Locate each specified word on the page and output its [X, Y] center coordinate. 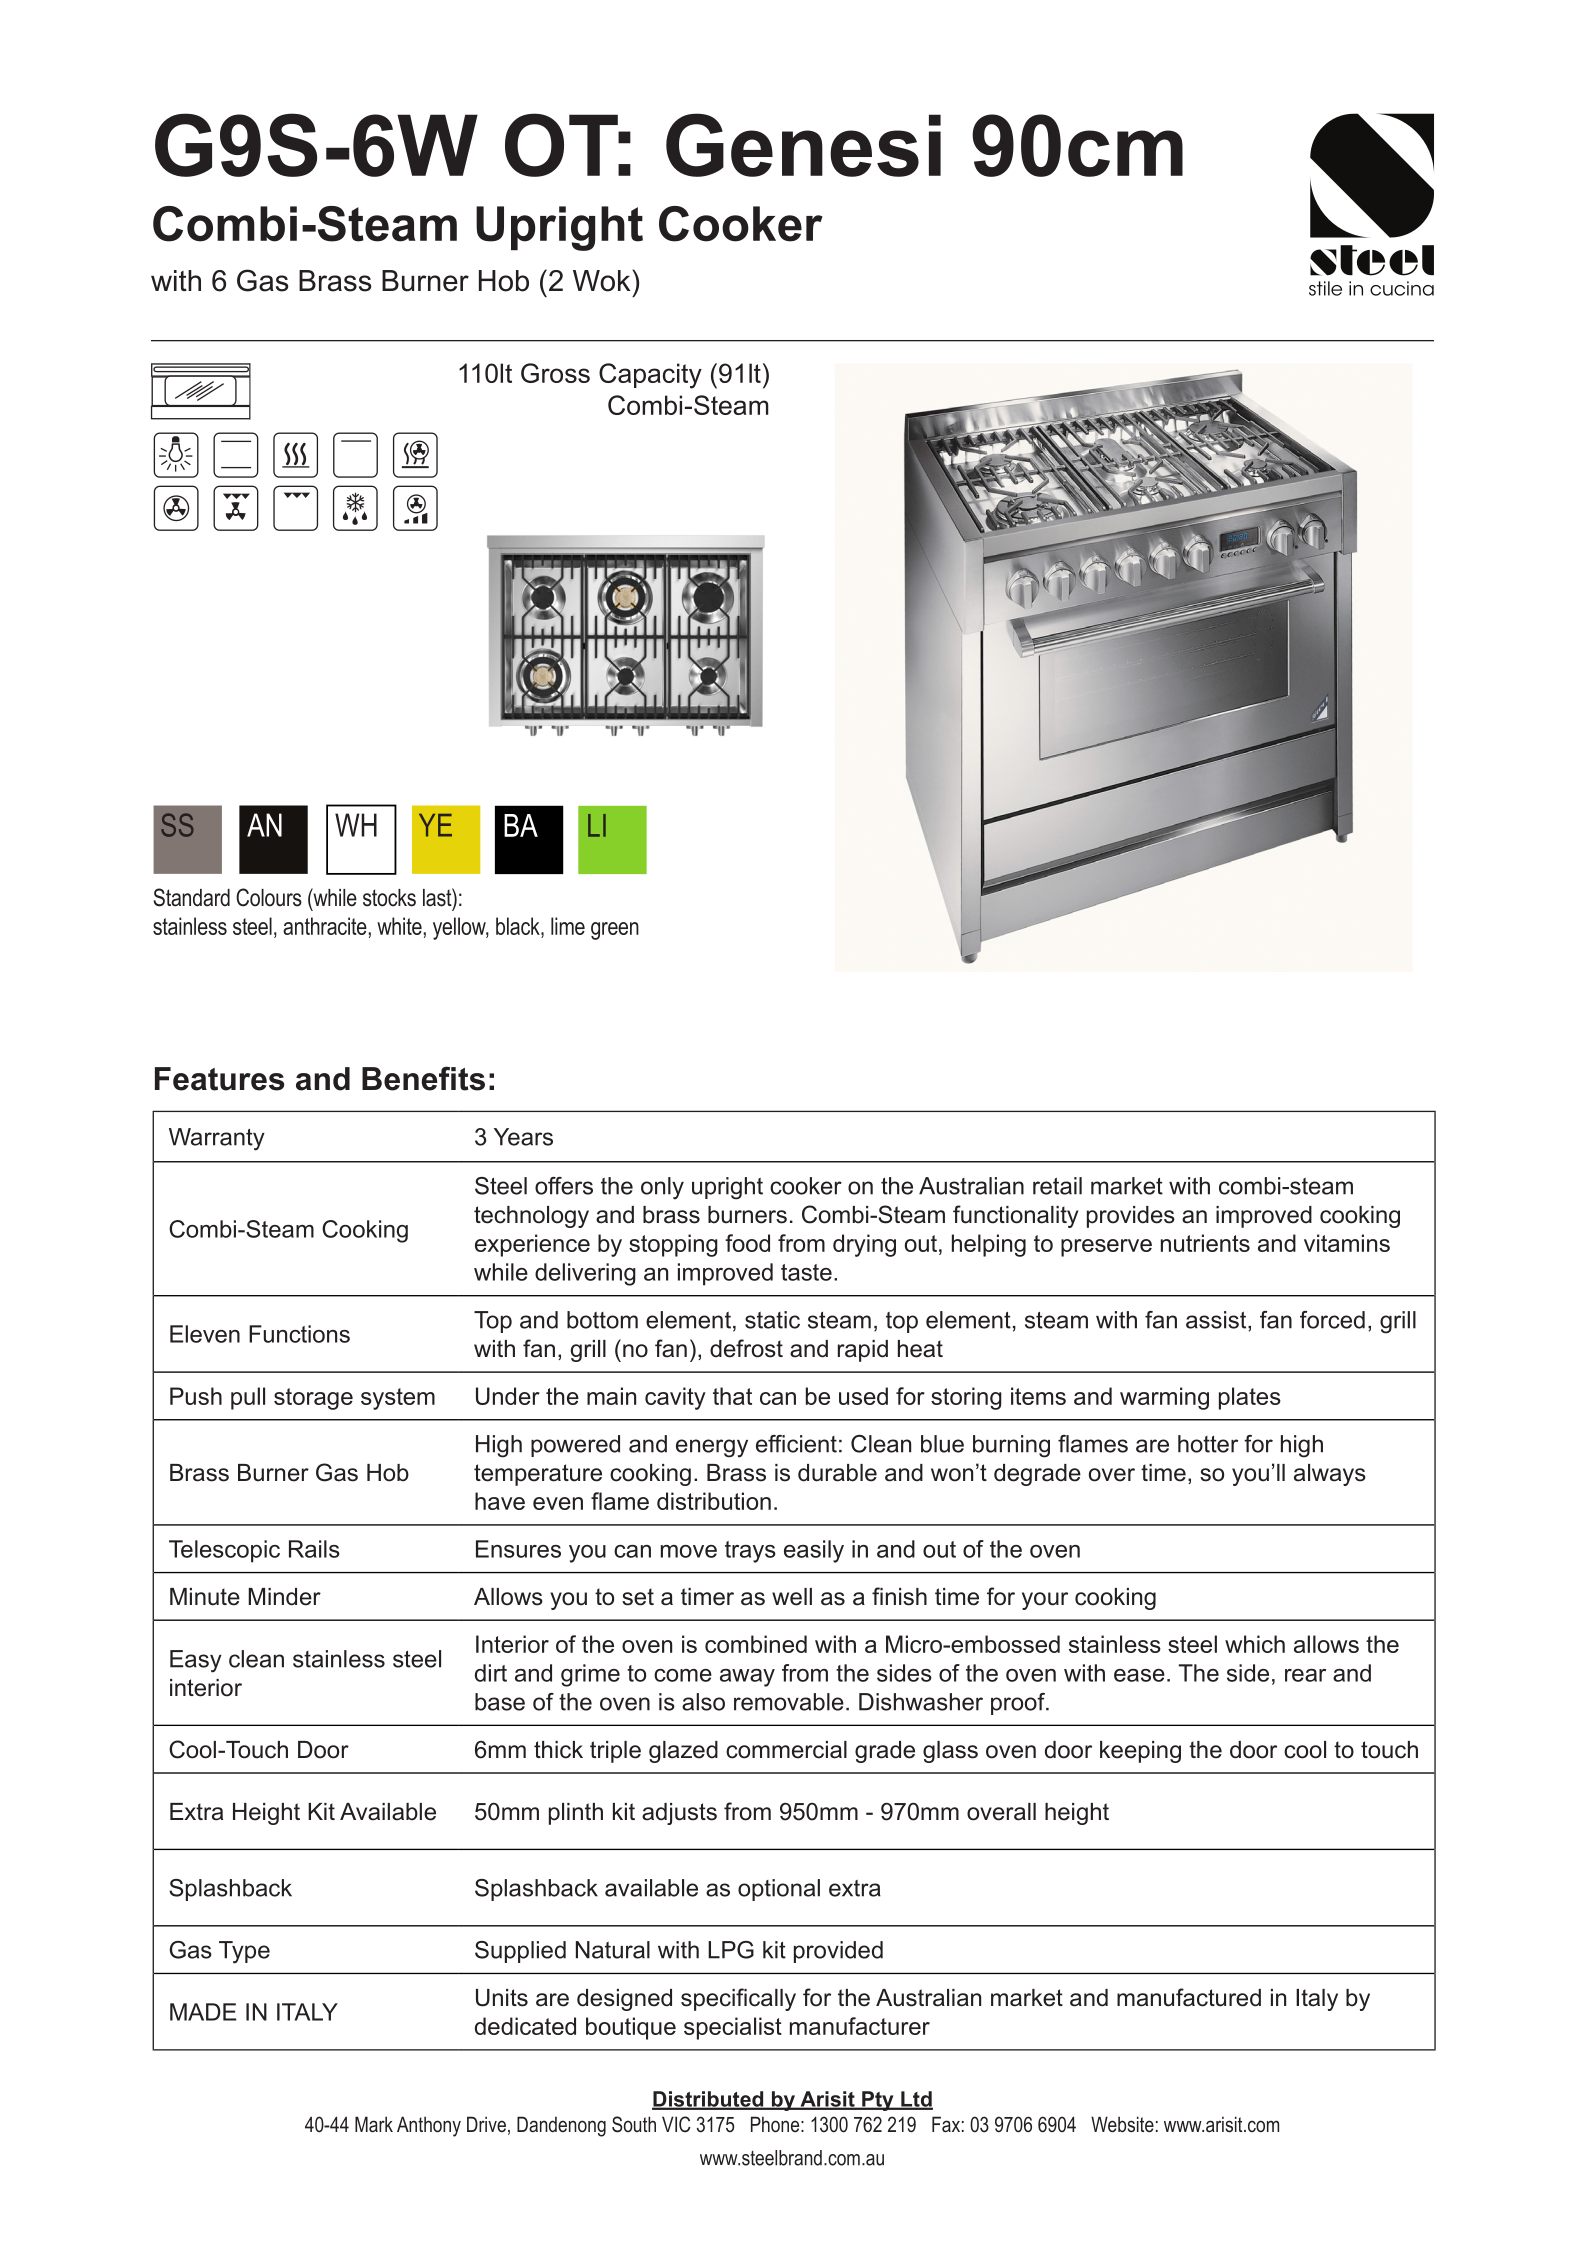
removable [789, 1702]
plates [1250, 1398]
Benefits [423, 1078]
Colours [269, 897]
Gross [555, 373]
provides [1131, 1217]
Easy [196, 1661]
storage [313, 1399]
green [615, 931]
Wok [603, 281]
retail [1057, 1186]
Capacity [650, 376]
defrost [746, 1348]
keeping [1140, 1752]
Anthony [429, 2126]
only [662, 1188]
